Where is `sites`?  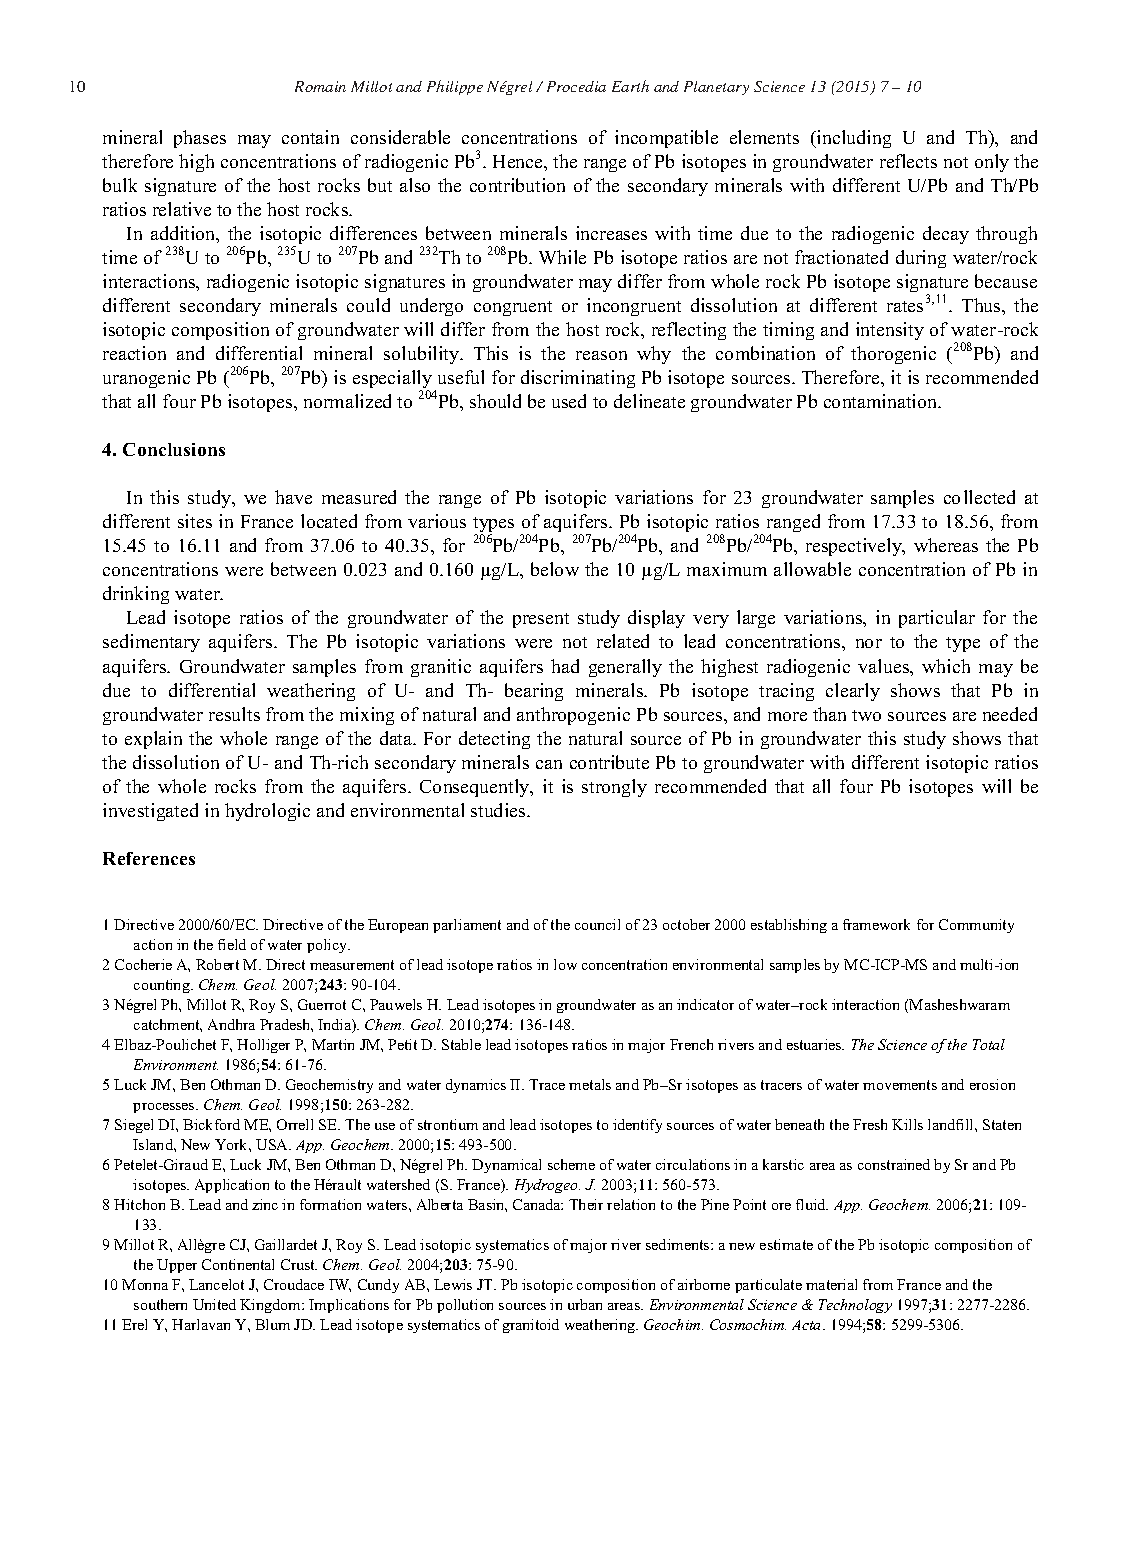
sites is located at coordinates (195, 521).
